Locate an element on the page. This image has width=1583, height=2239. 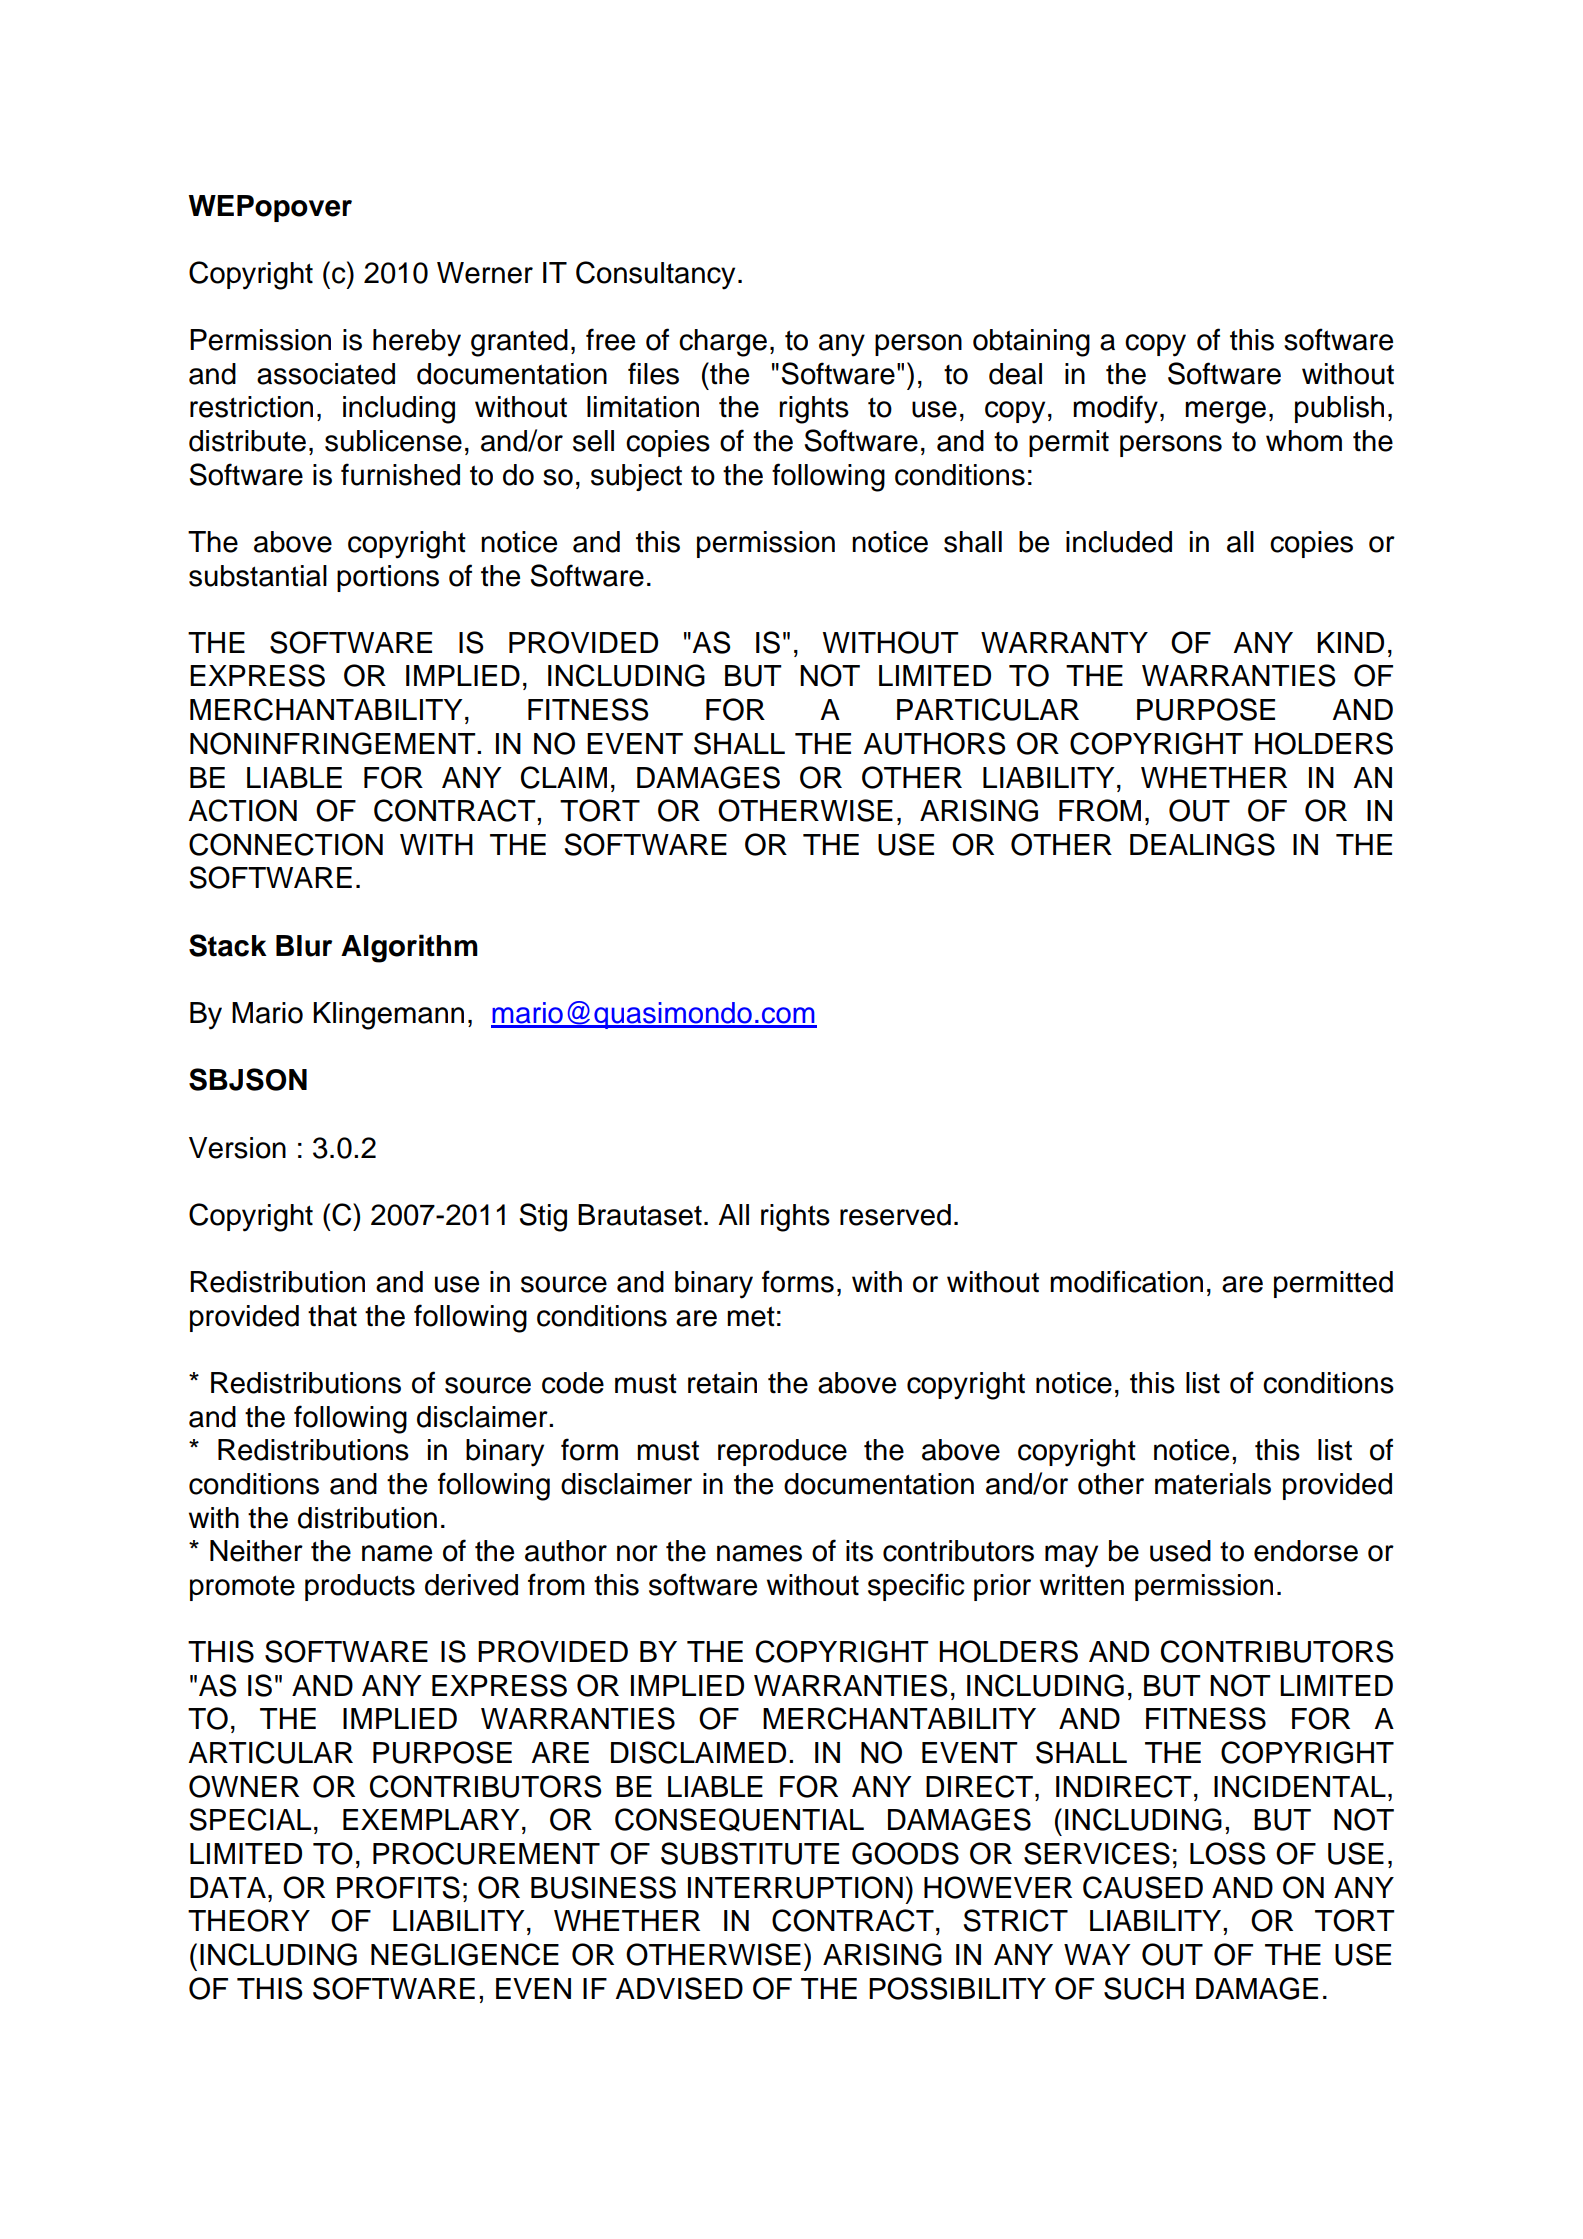
merge is located at coordinates (1225, 412).
